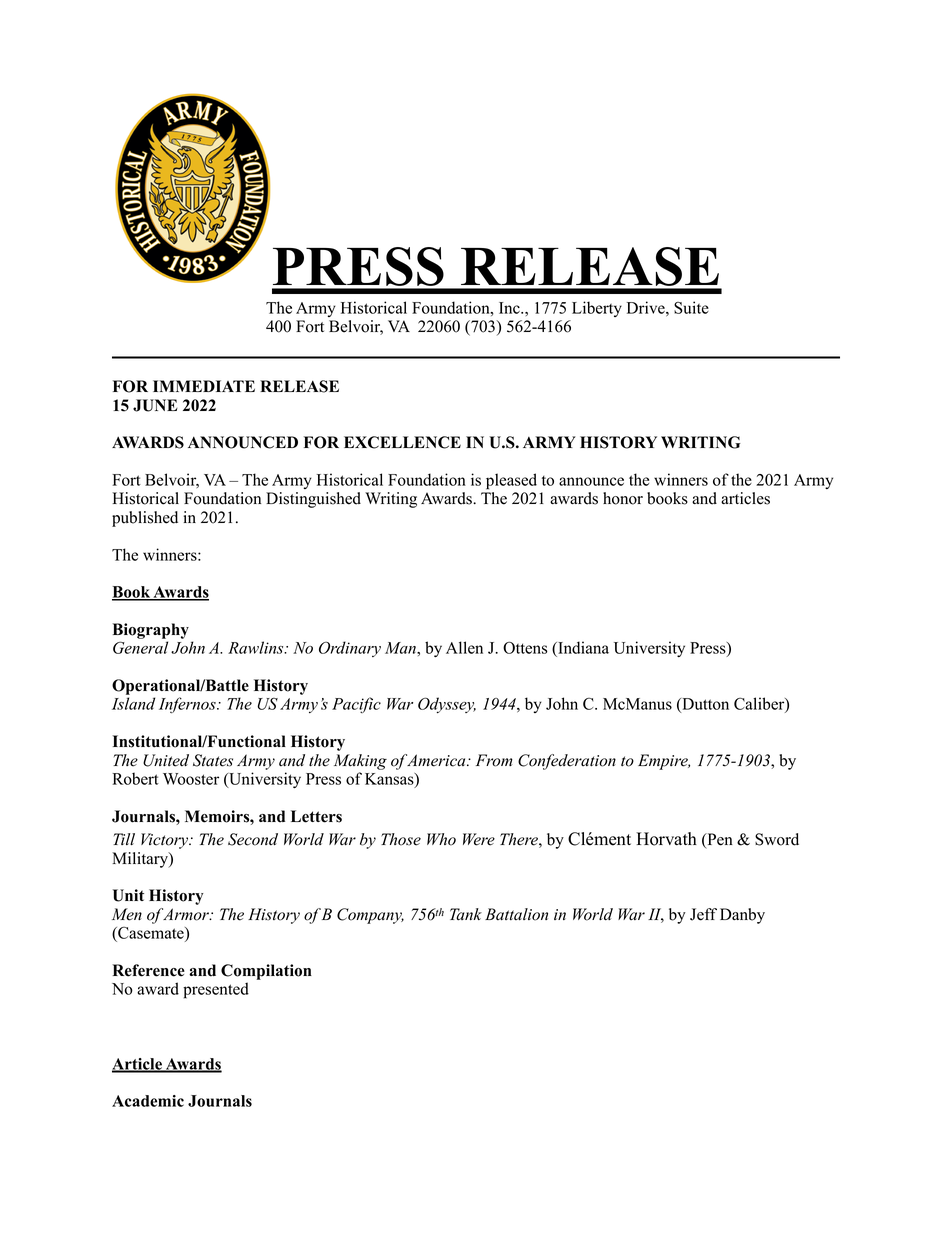  I want to click on IMMEDIATE, so click(204, 386).
